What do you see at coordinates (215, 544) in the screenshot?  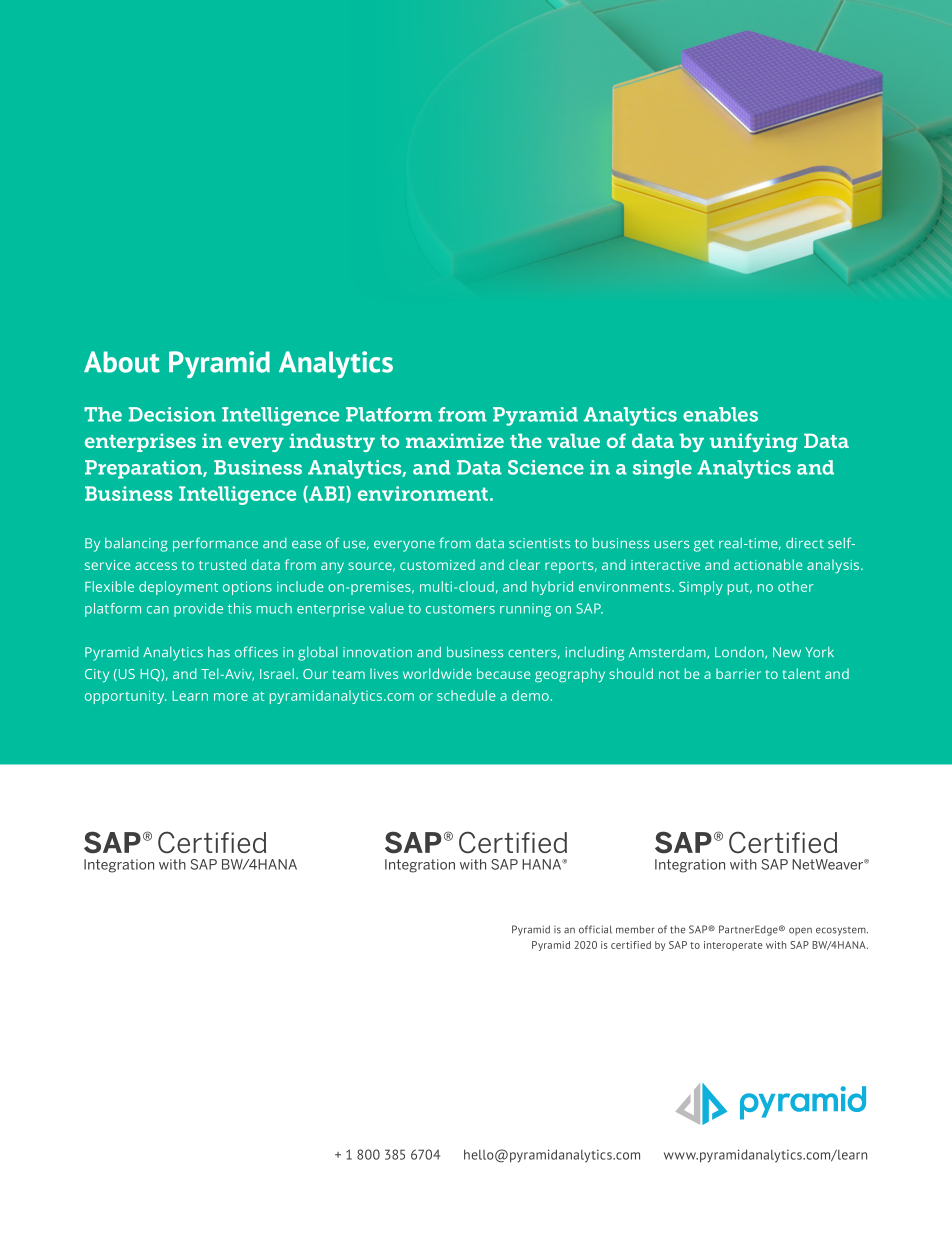 I see `performance` at bounding box center [215, 544].
